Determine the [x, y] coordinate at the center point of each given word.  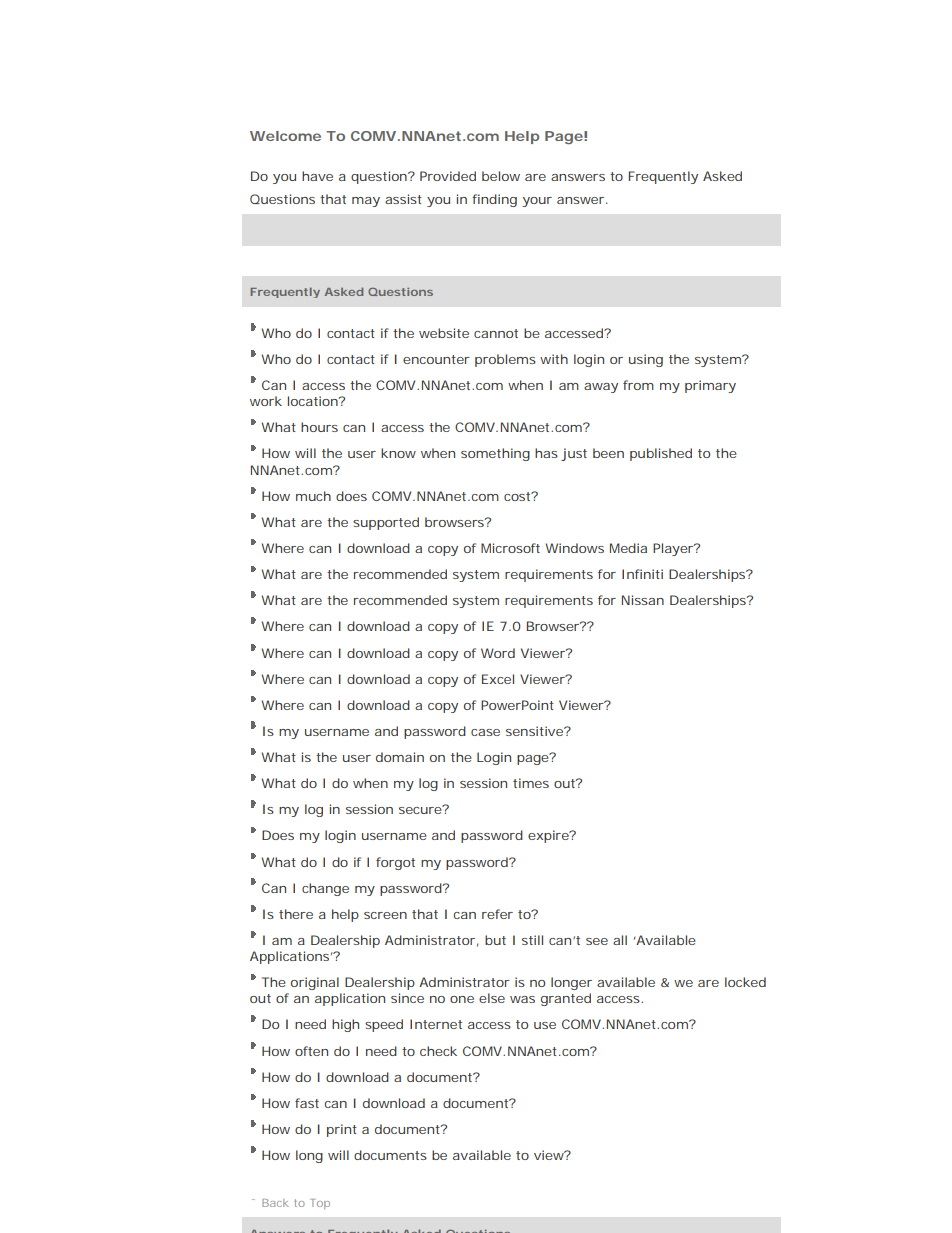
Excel [498, 679]
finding [494, 200]
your [537, 202]
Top [320, 1204]
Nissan [643, 600]
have [317, 176]
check [438, 1051]
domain [400, 757]
